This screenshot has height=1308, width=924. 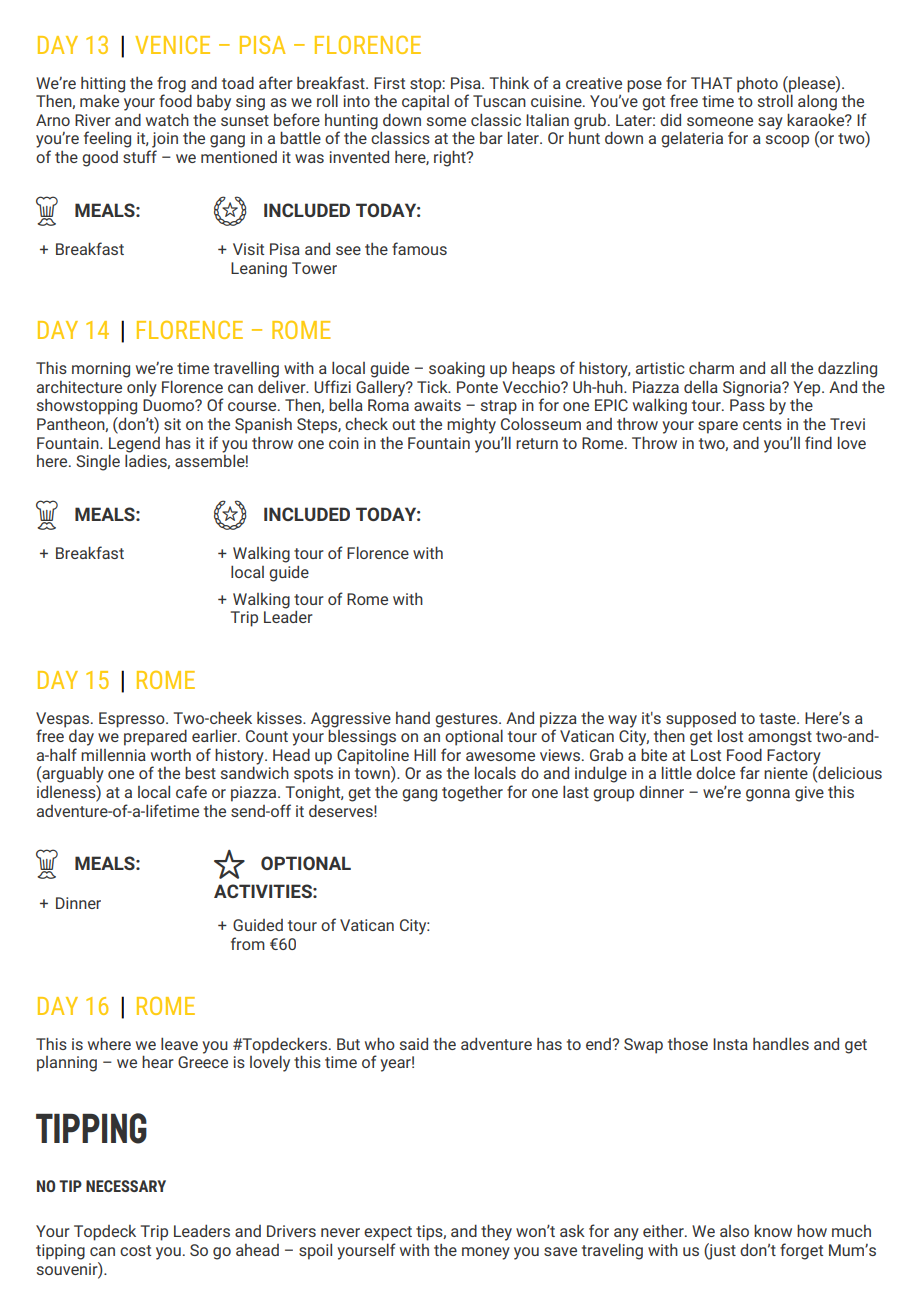 What do you see at coordinates (135, 1250) in the screenshot?
I see `cost` at bounding box center [135, 1250].
